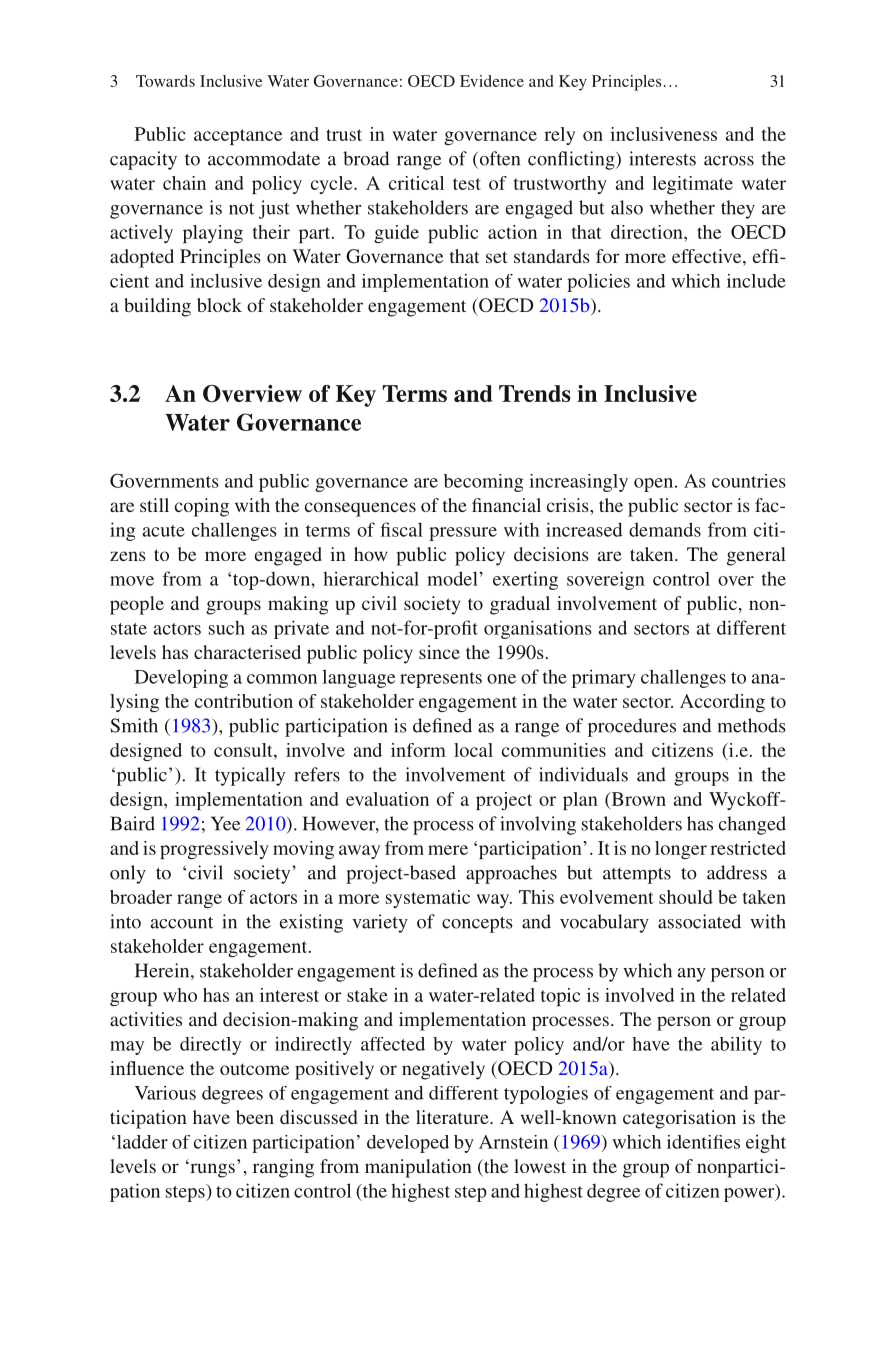 This document has height=1359, width=896. I want to click on block, so click(219, 305).
